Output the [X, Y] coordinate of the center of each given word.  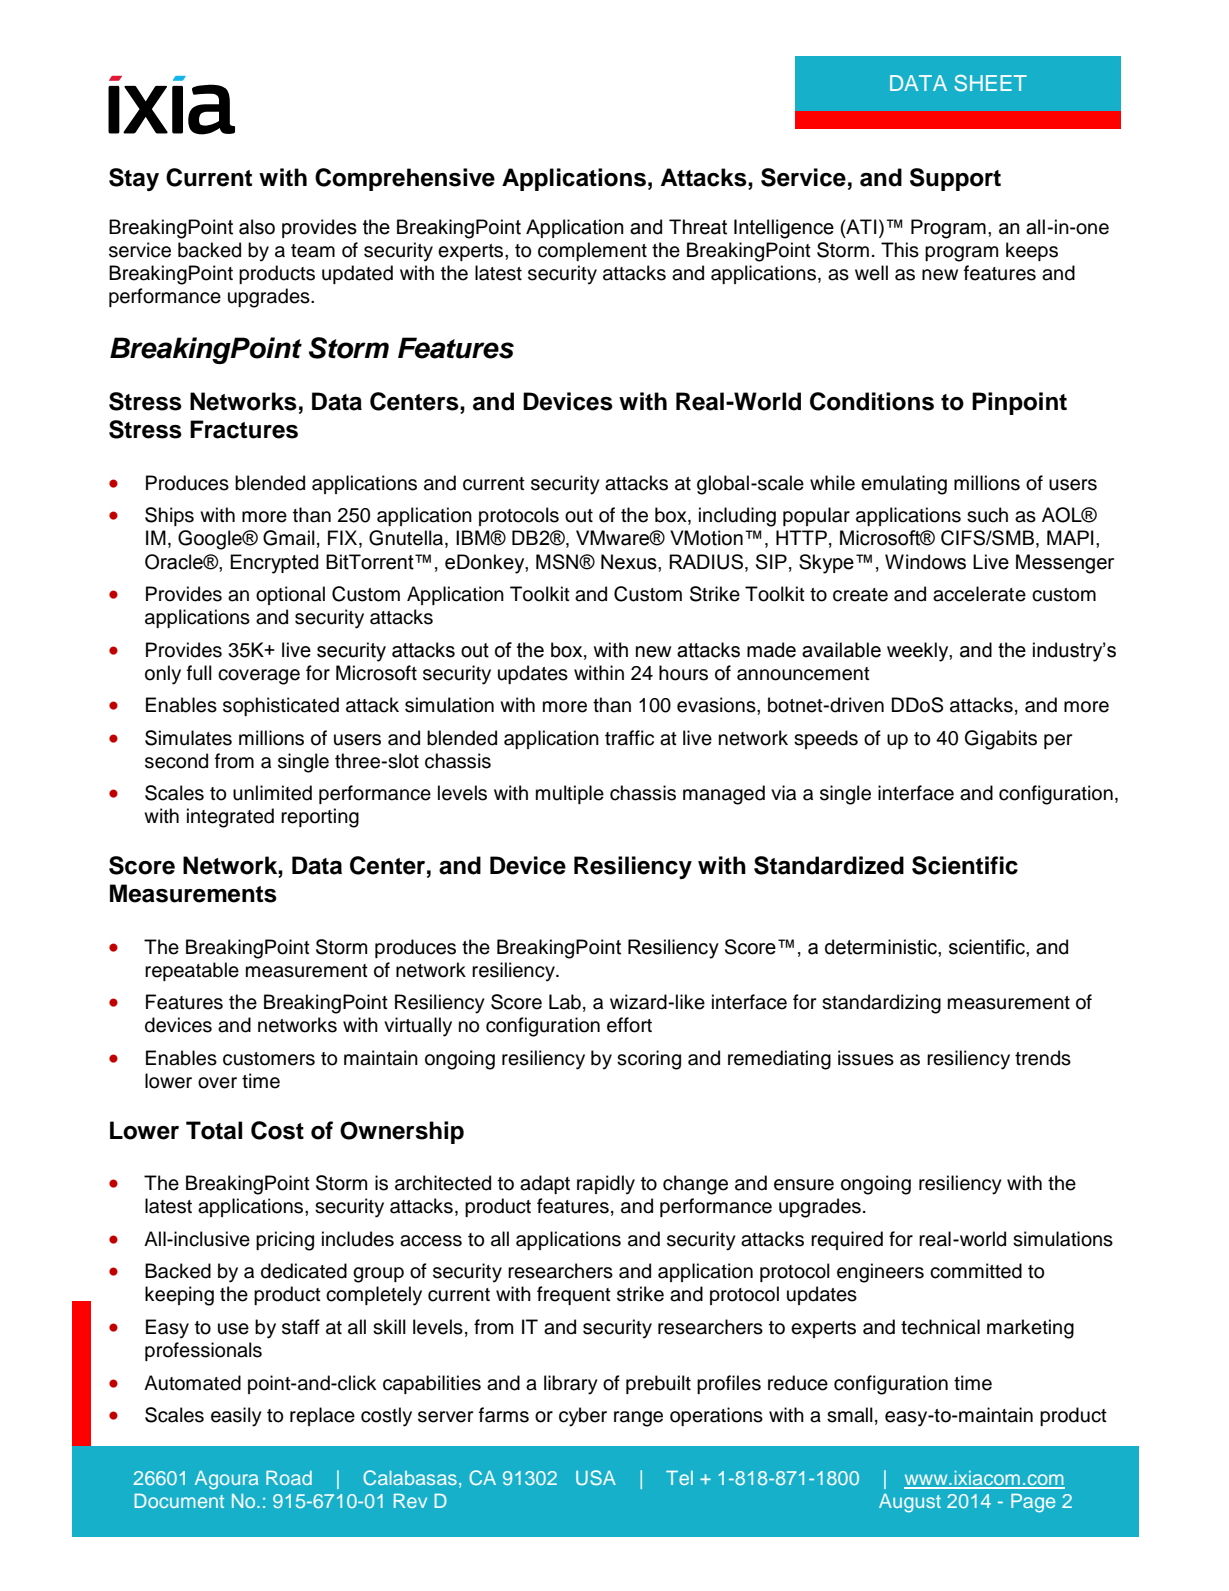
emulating [904, 485]
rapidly [606, 1185]
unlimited [272, 793]
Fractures [244, 429]
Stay [134, 179]
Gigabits [1001, 740]
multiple [570, 794]
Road [289, 1478]
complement [592, 251]
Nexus [630, 562]
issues [866, 1058]
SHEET [990, 83]
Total [214, 1130]
